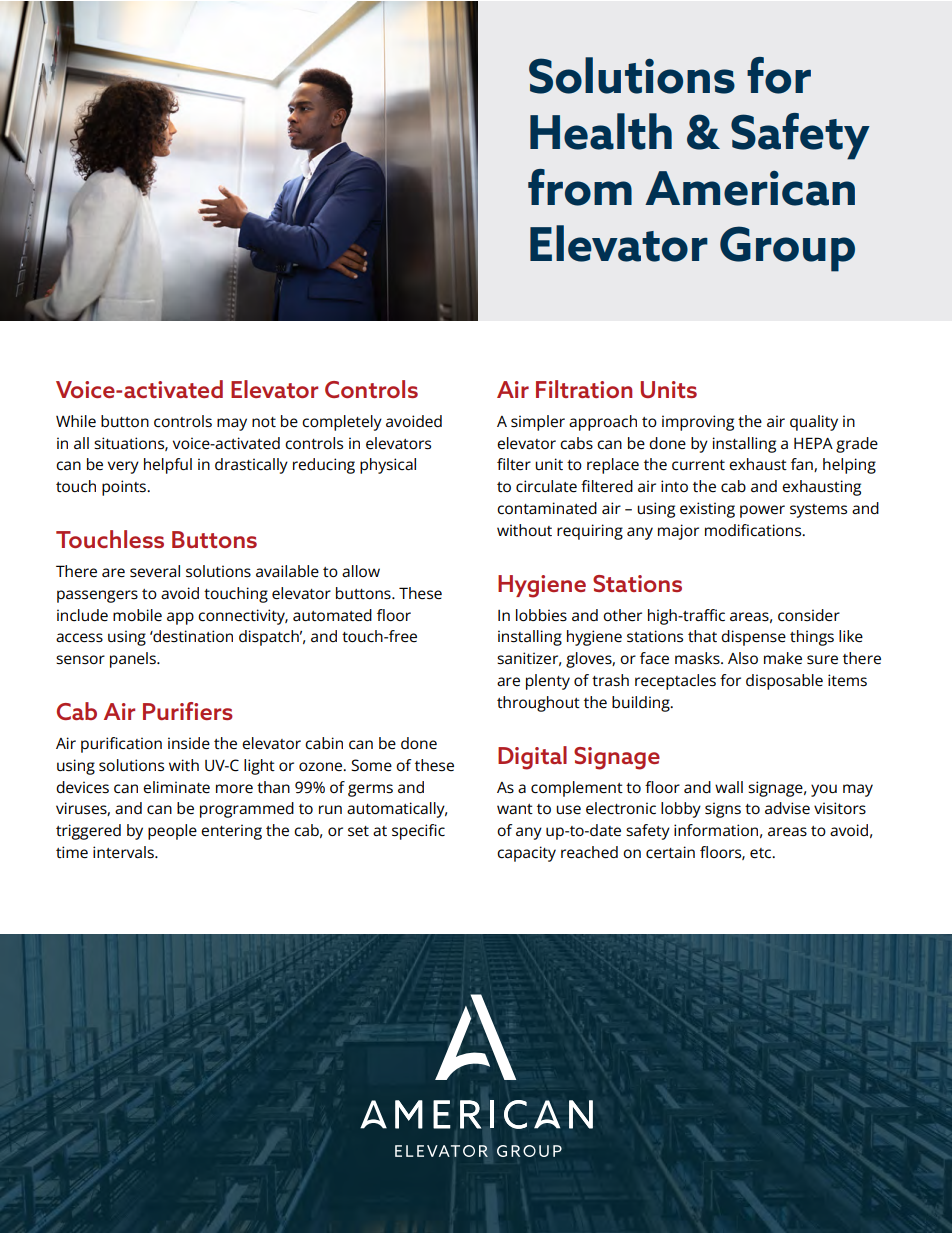 Image resolution: width=952 pixels, height=1233 pixels. What do you see at coordinates (137, 615) in the screenshot?
I see `mobile` at bounding box center [137, 615].
